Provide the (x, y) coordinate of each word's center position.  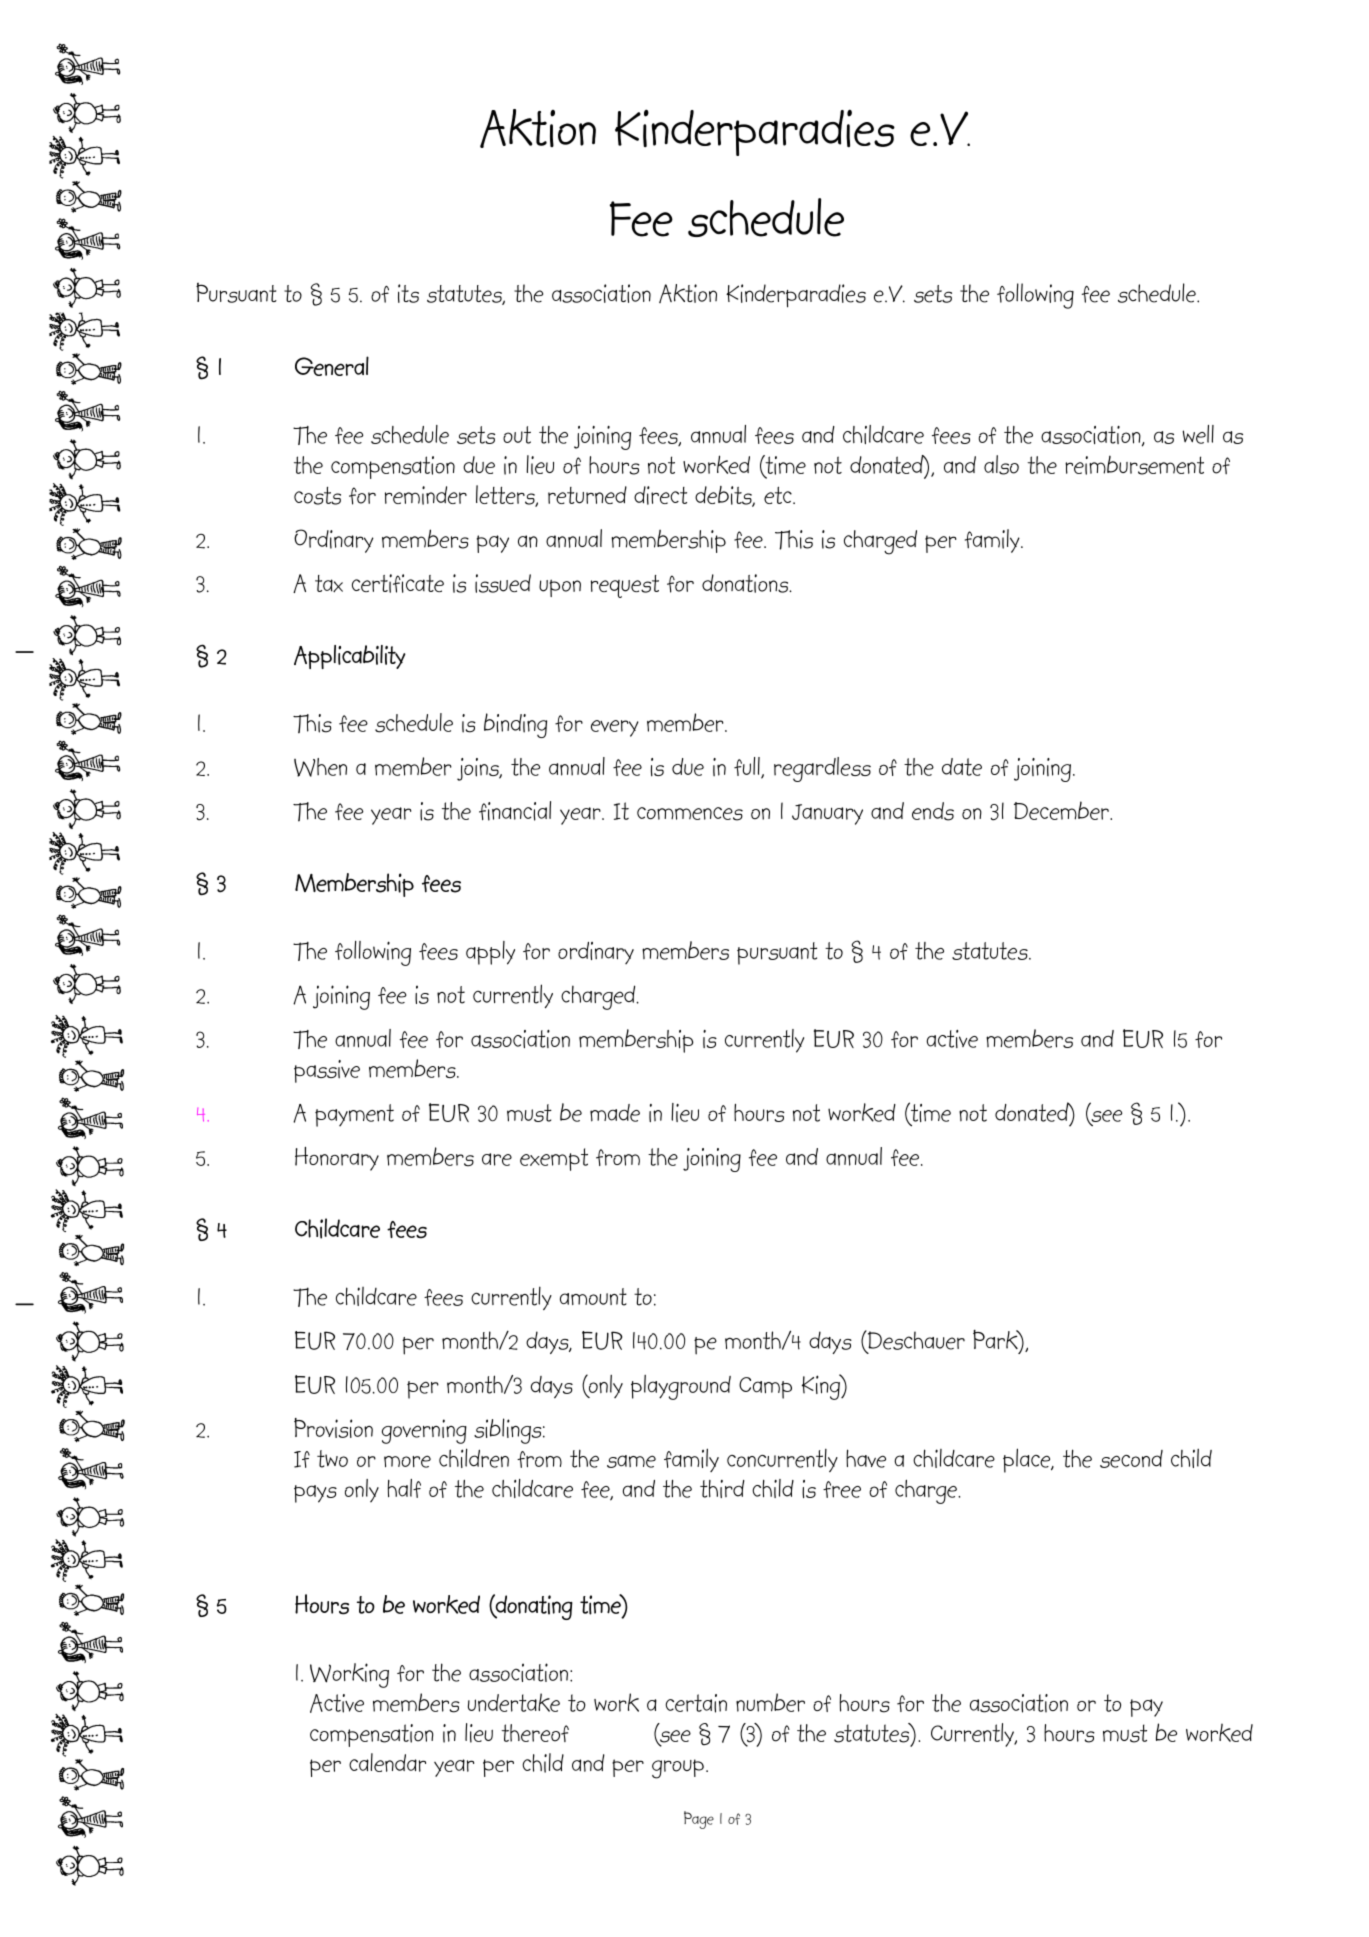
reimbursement (1134, 465)
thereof (535, 1733)
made (615, 1113)
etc (779, 495)
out (517, 435)
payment (354, 1115)
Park (996, 1339)
